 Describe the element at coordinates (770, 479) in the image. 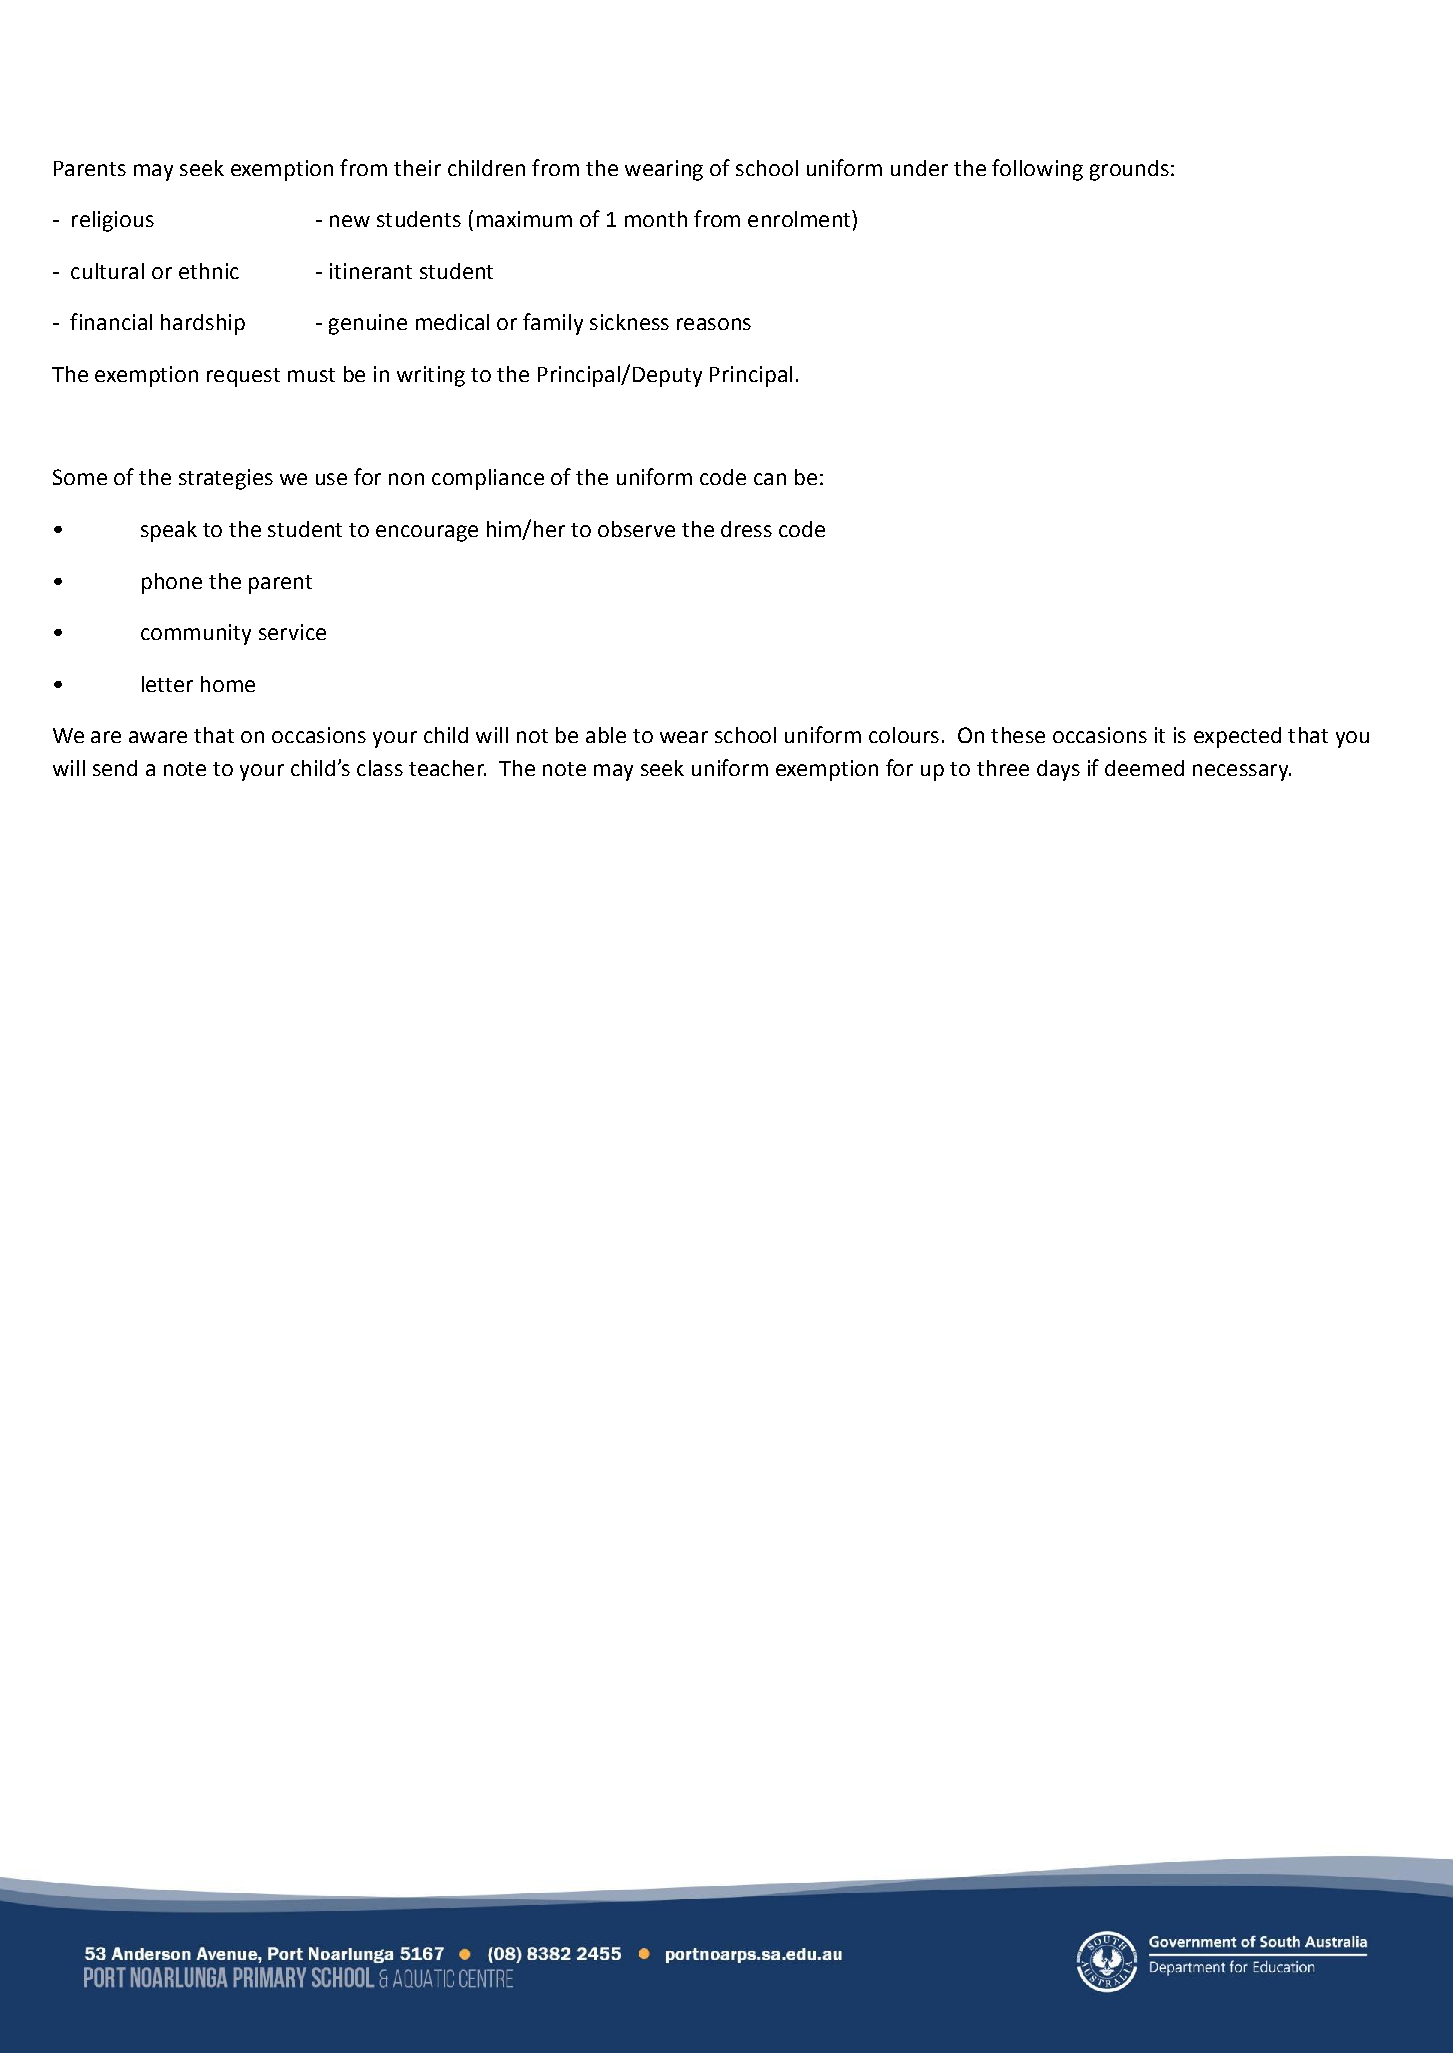

I see `can` at that location.
